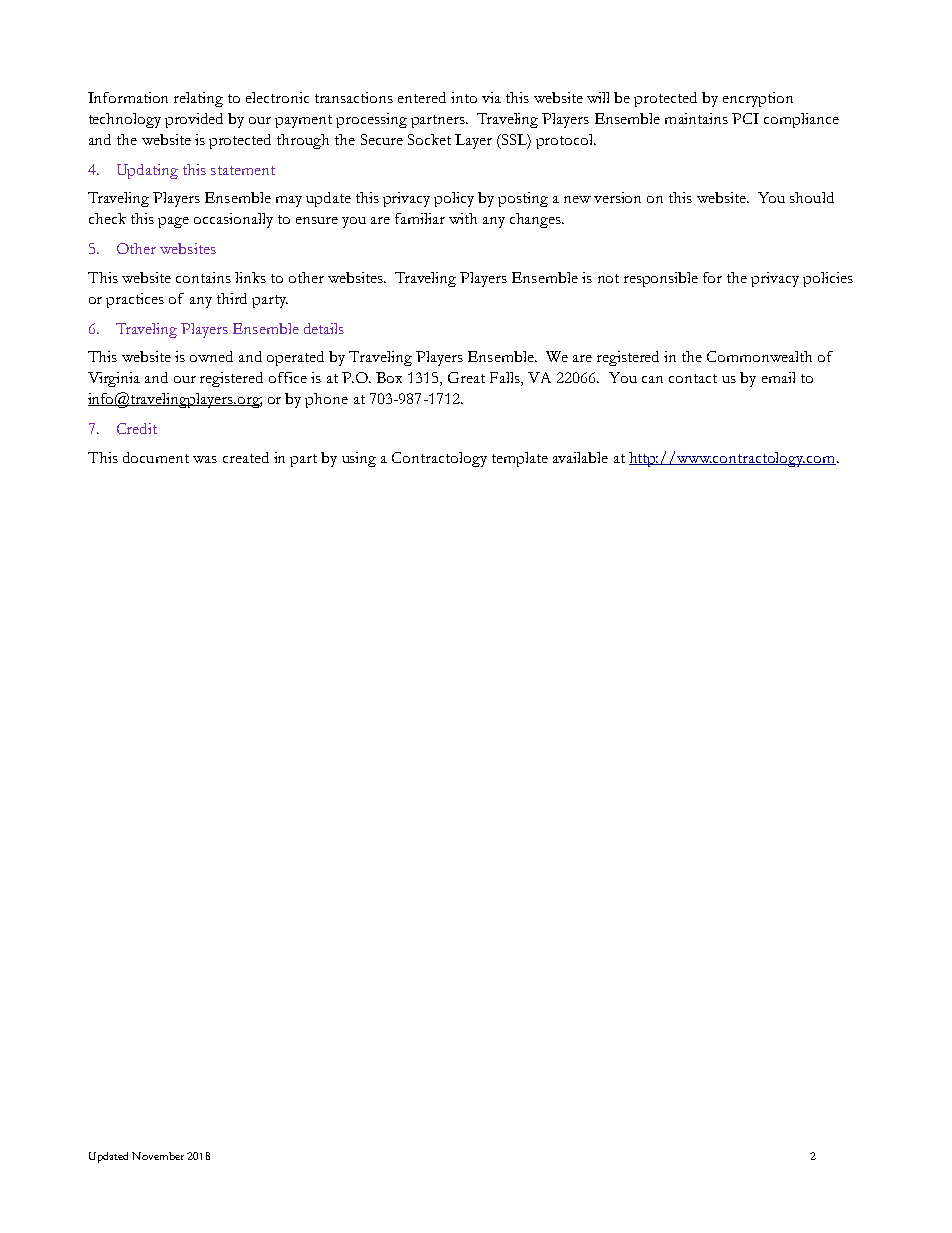 This document has width=952, height=1233. What do you see at coordinates (194, 120) in the document?
I see `provided` at bounding box center [194, 120].
